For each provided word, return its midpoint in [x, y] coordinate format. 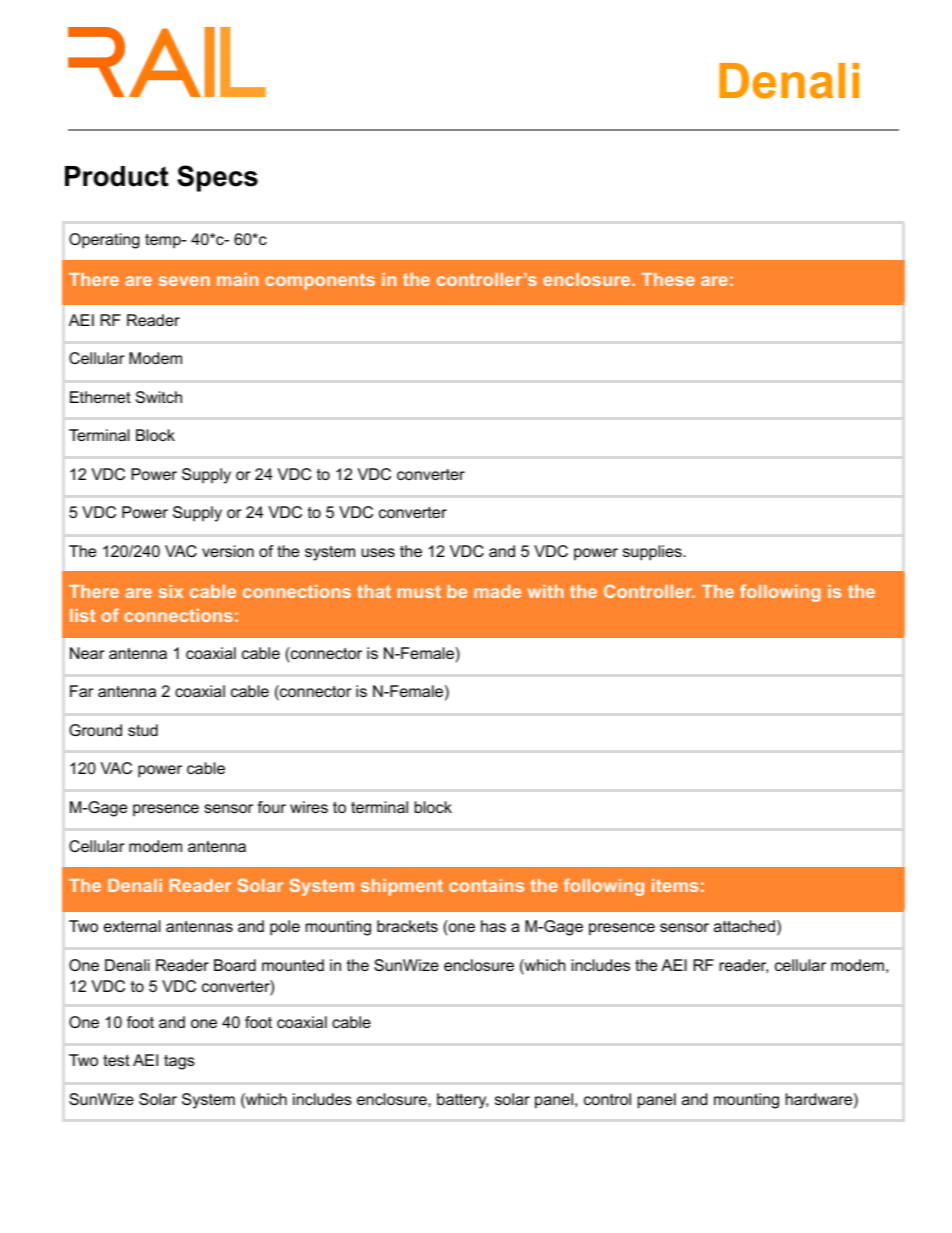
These [668, 279]
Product [116, 176]
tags [179, 1062]
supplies [653, 553]
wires [309, 807]
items [675, 885]
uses [378, 552]
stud [143, 730]
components [320, 281]
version [228, 551]
